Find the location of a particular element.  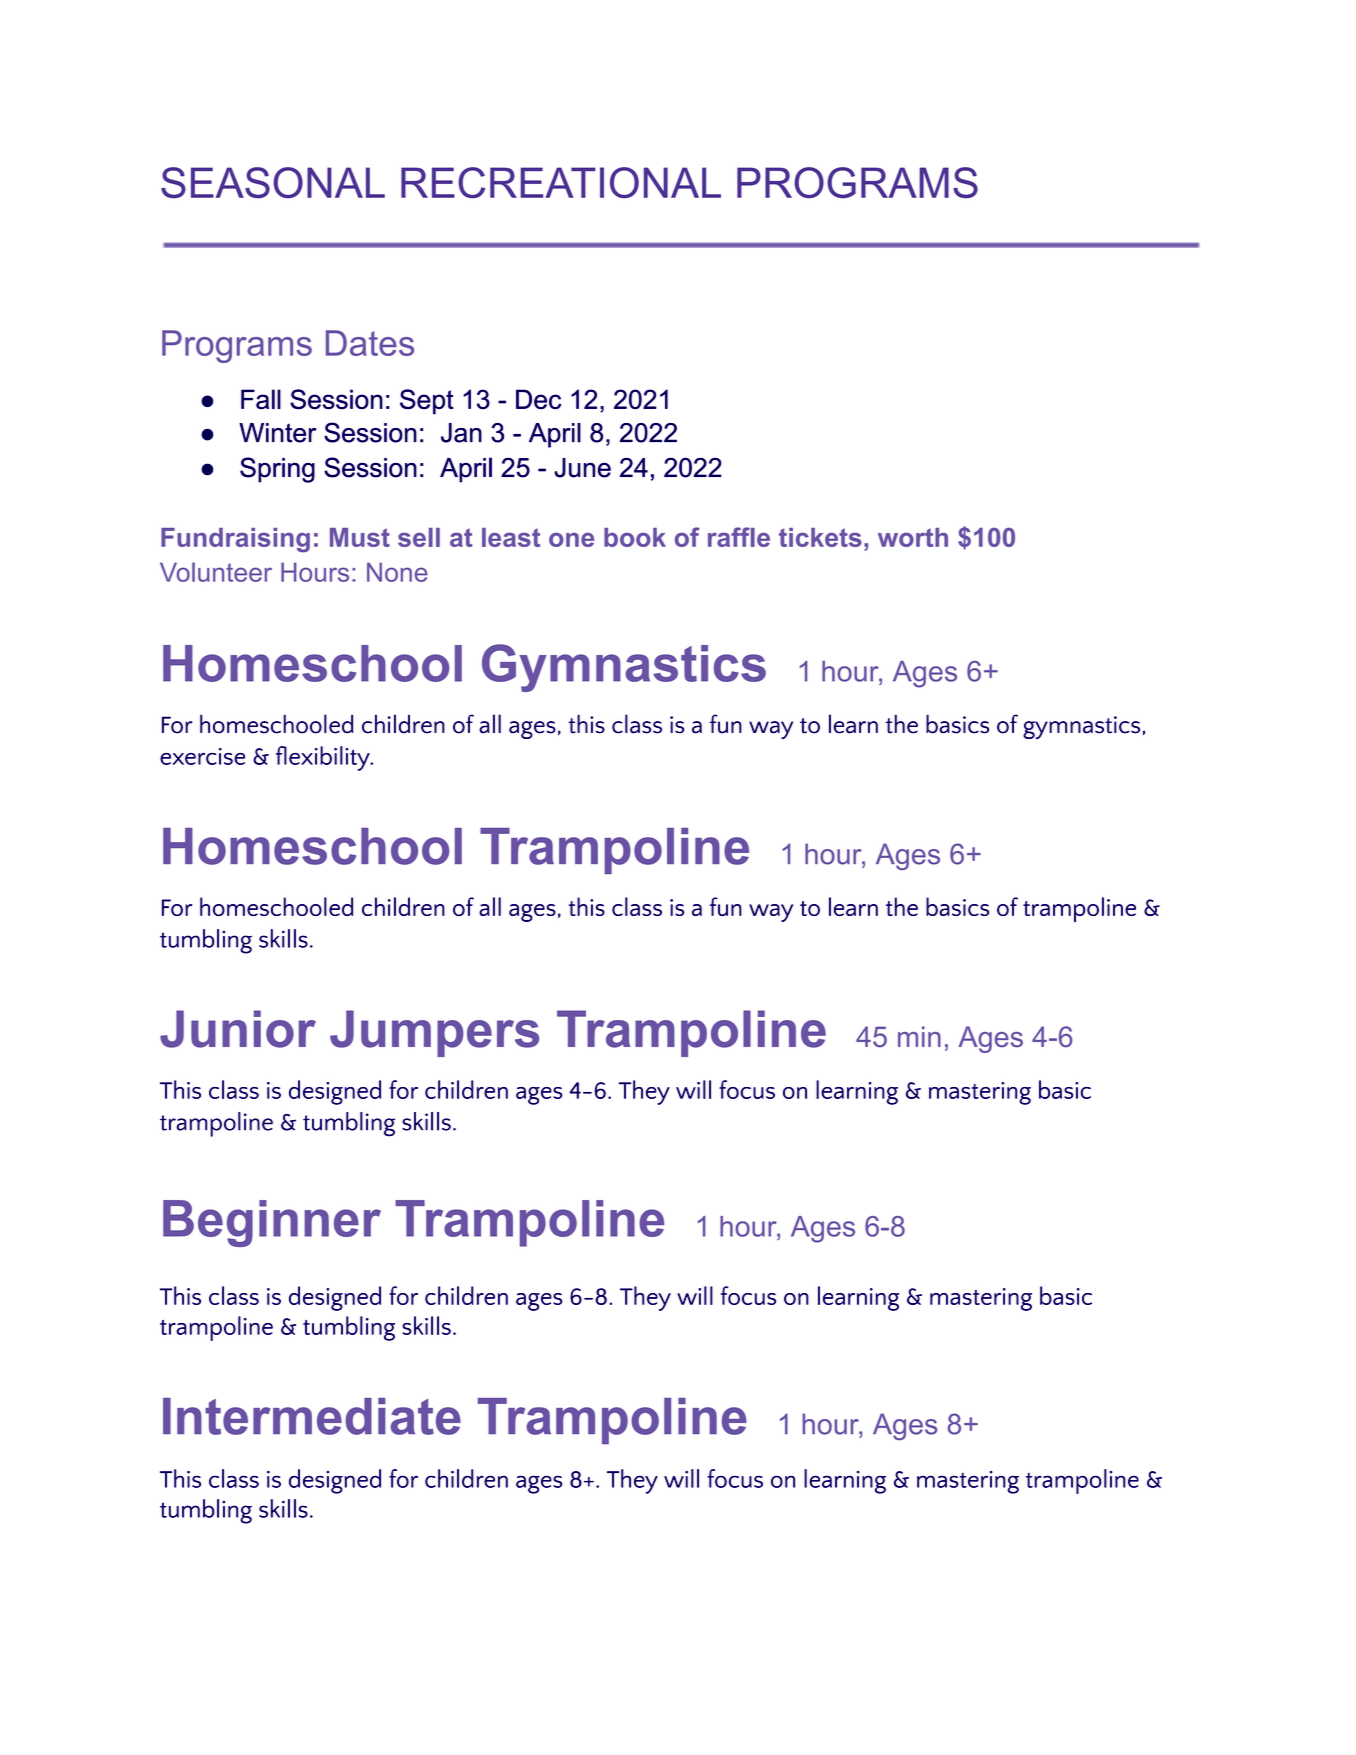

RECREATIONAL is located at coordinates (561, 182).
